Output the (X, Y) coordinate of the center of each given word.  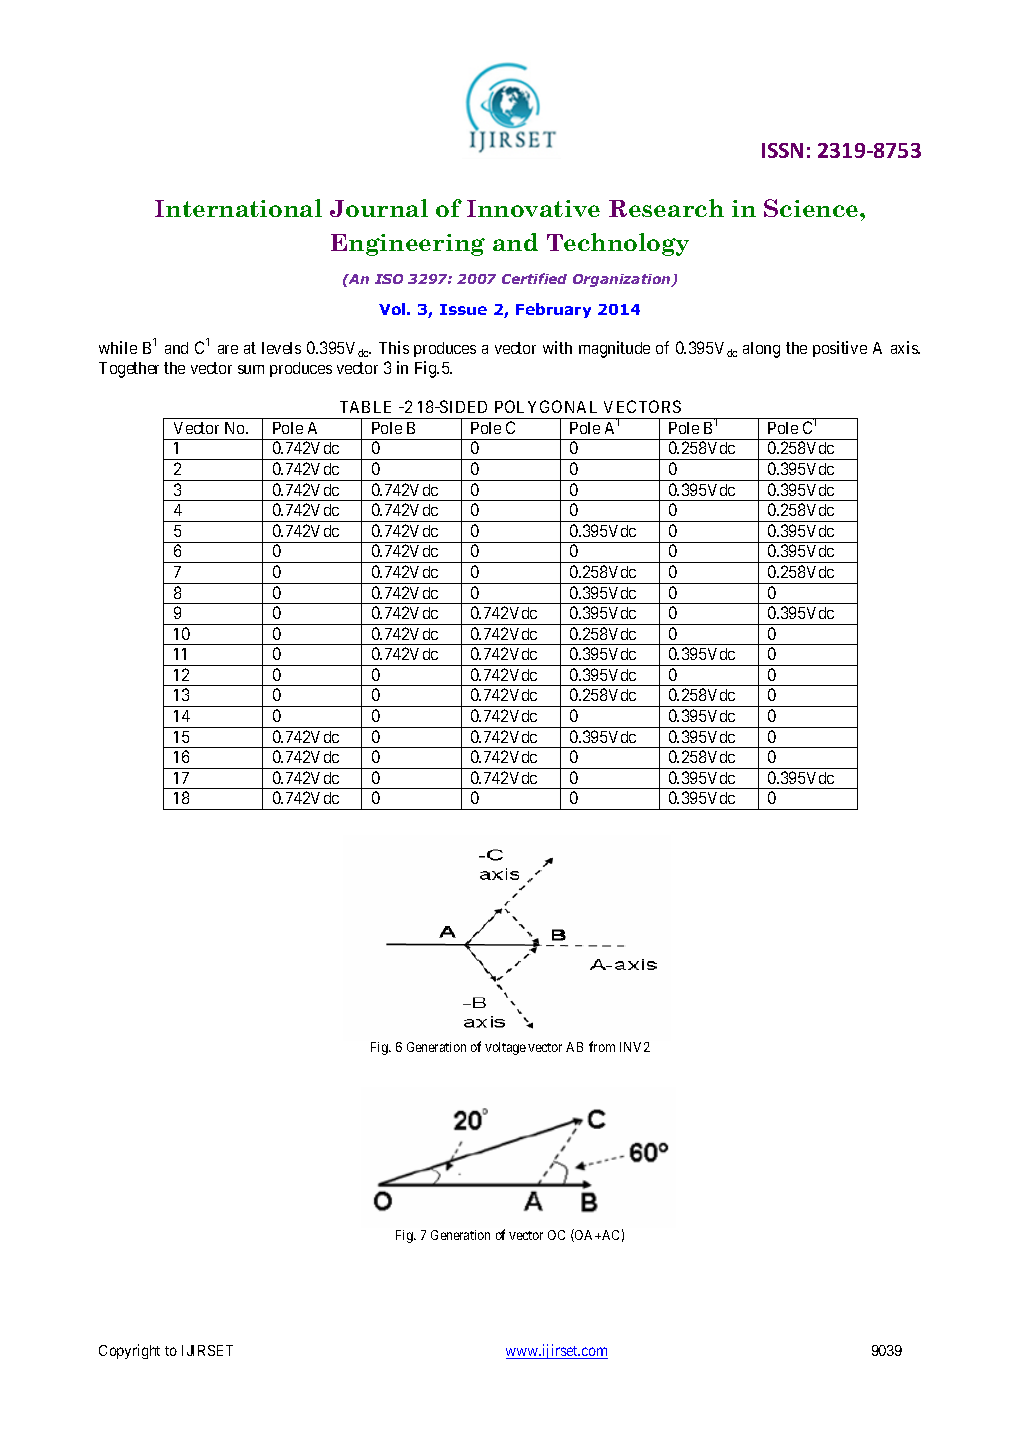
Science (812, 208)
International (238, 208)
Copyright (129, 1351)
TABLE (365, 407)
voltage (505, 1048)
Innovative (533, 208)
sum (251, 369)
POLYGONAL (546, 406)
